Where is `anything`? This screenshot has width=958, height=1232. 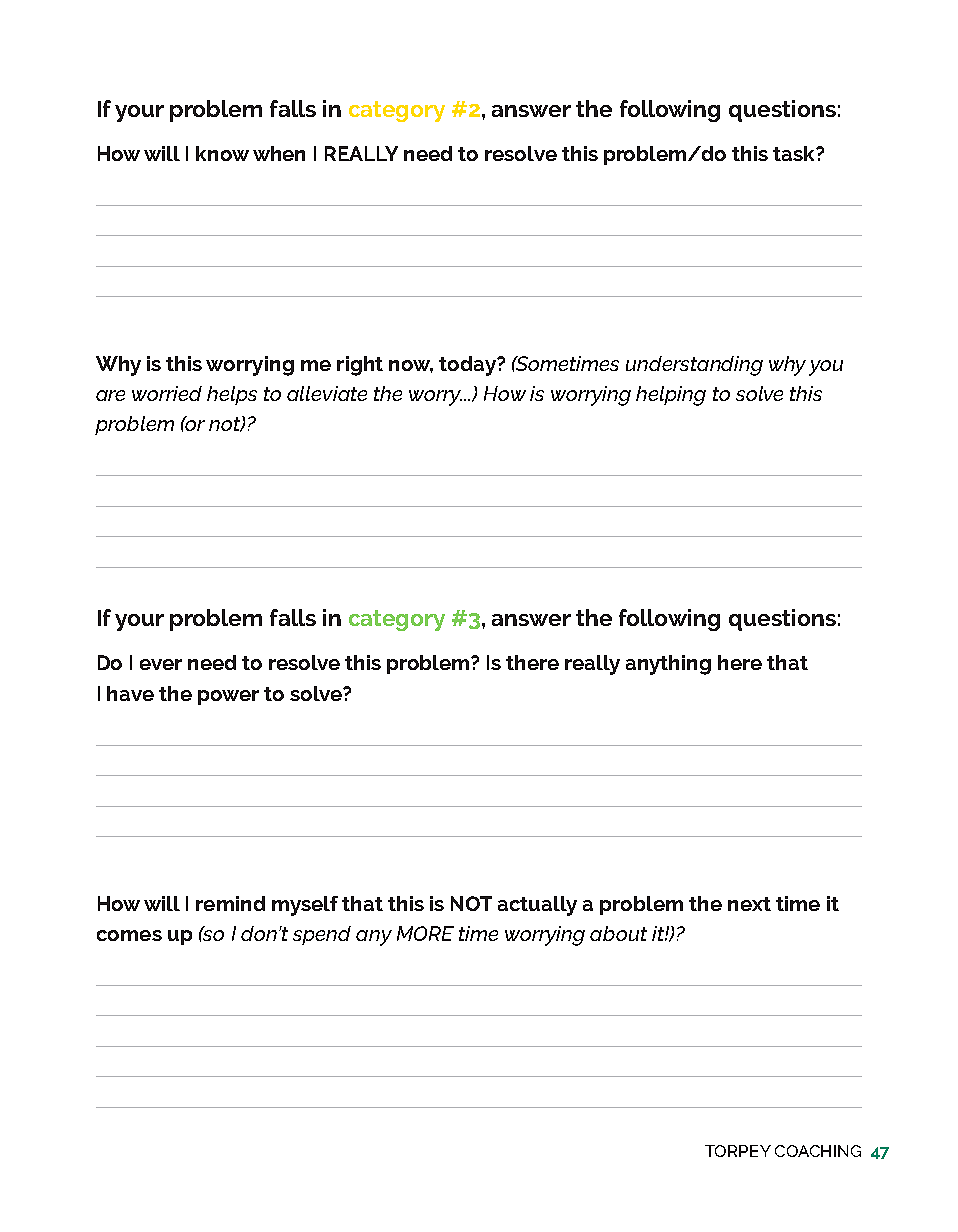 anything is located at coordinates (668, 665).
